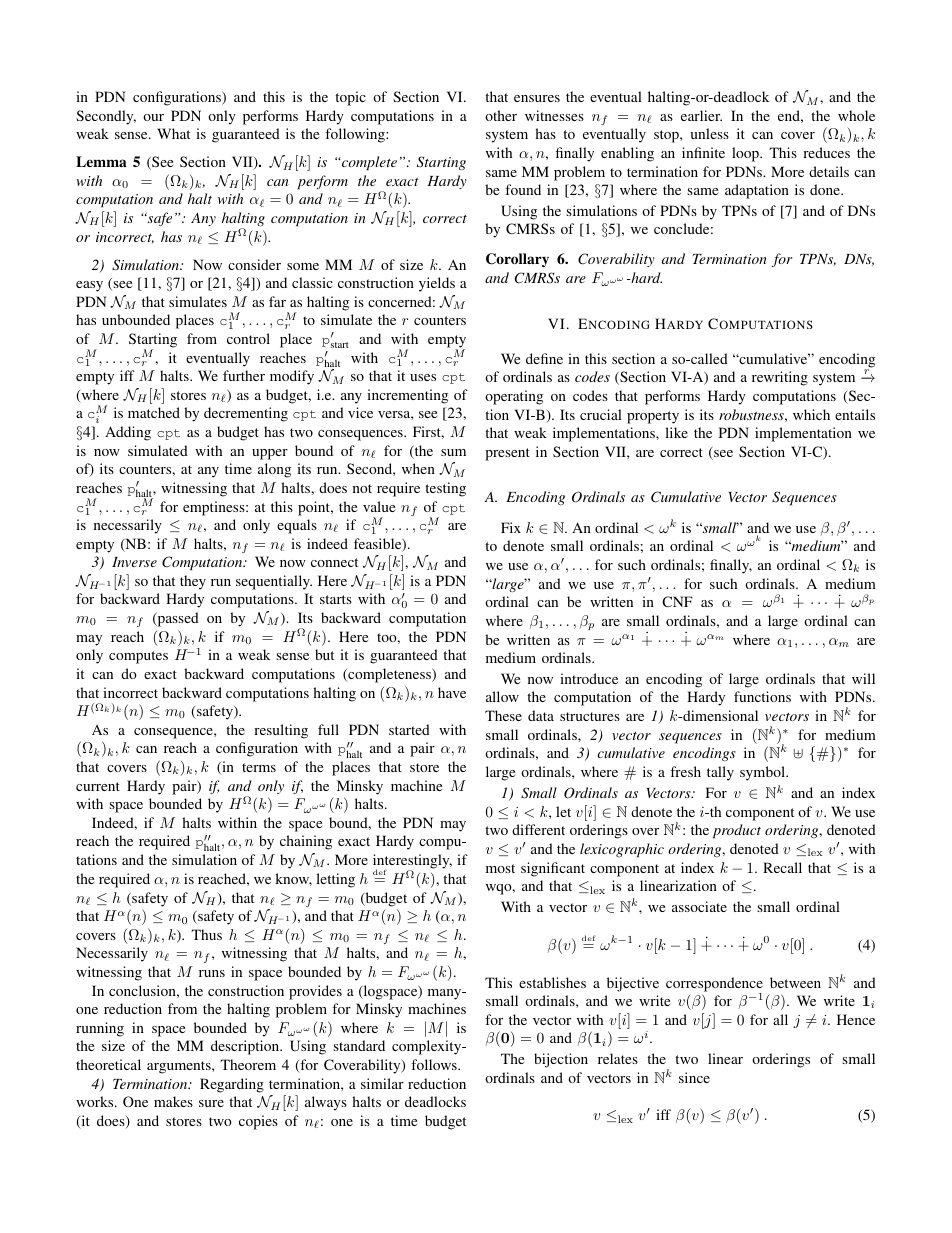 This screenshot has height=1233, width=952. What do you see at coordinates (501, 115) in the screenshot?
I see `other` at bounding box center [501, 115].
